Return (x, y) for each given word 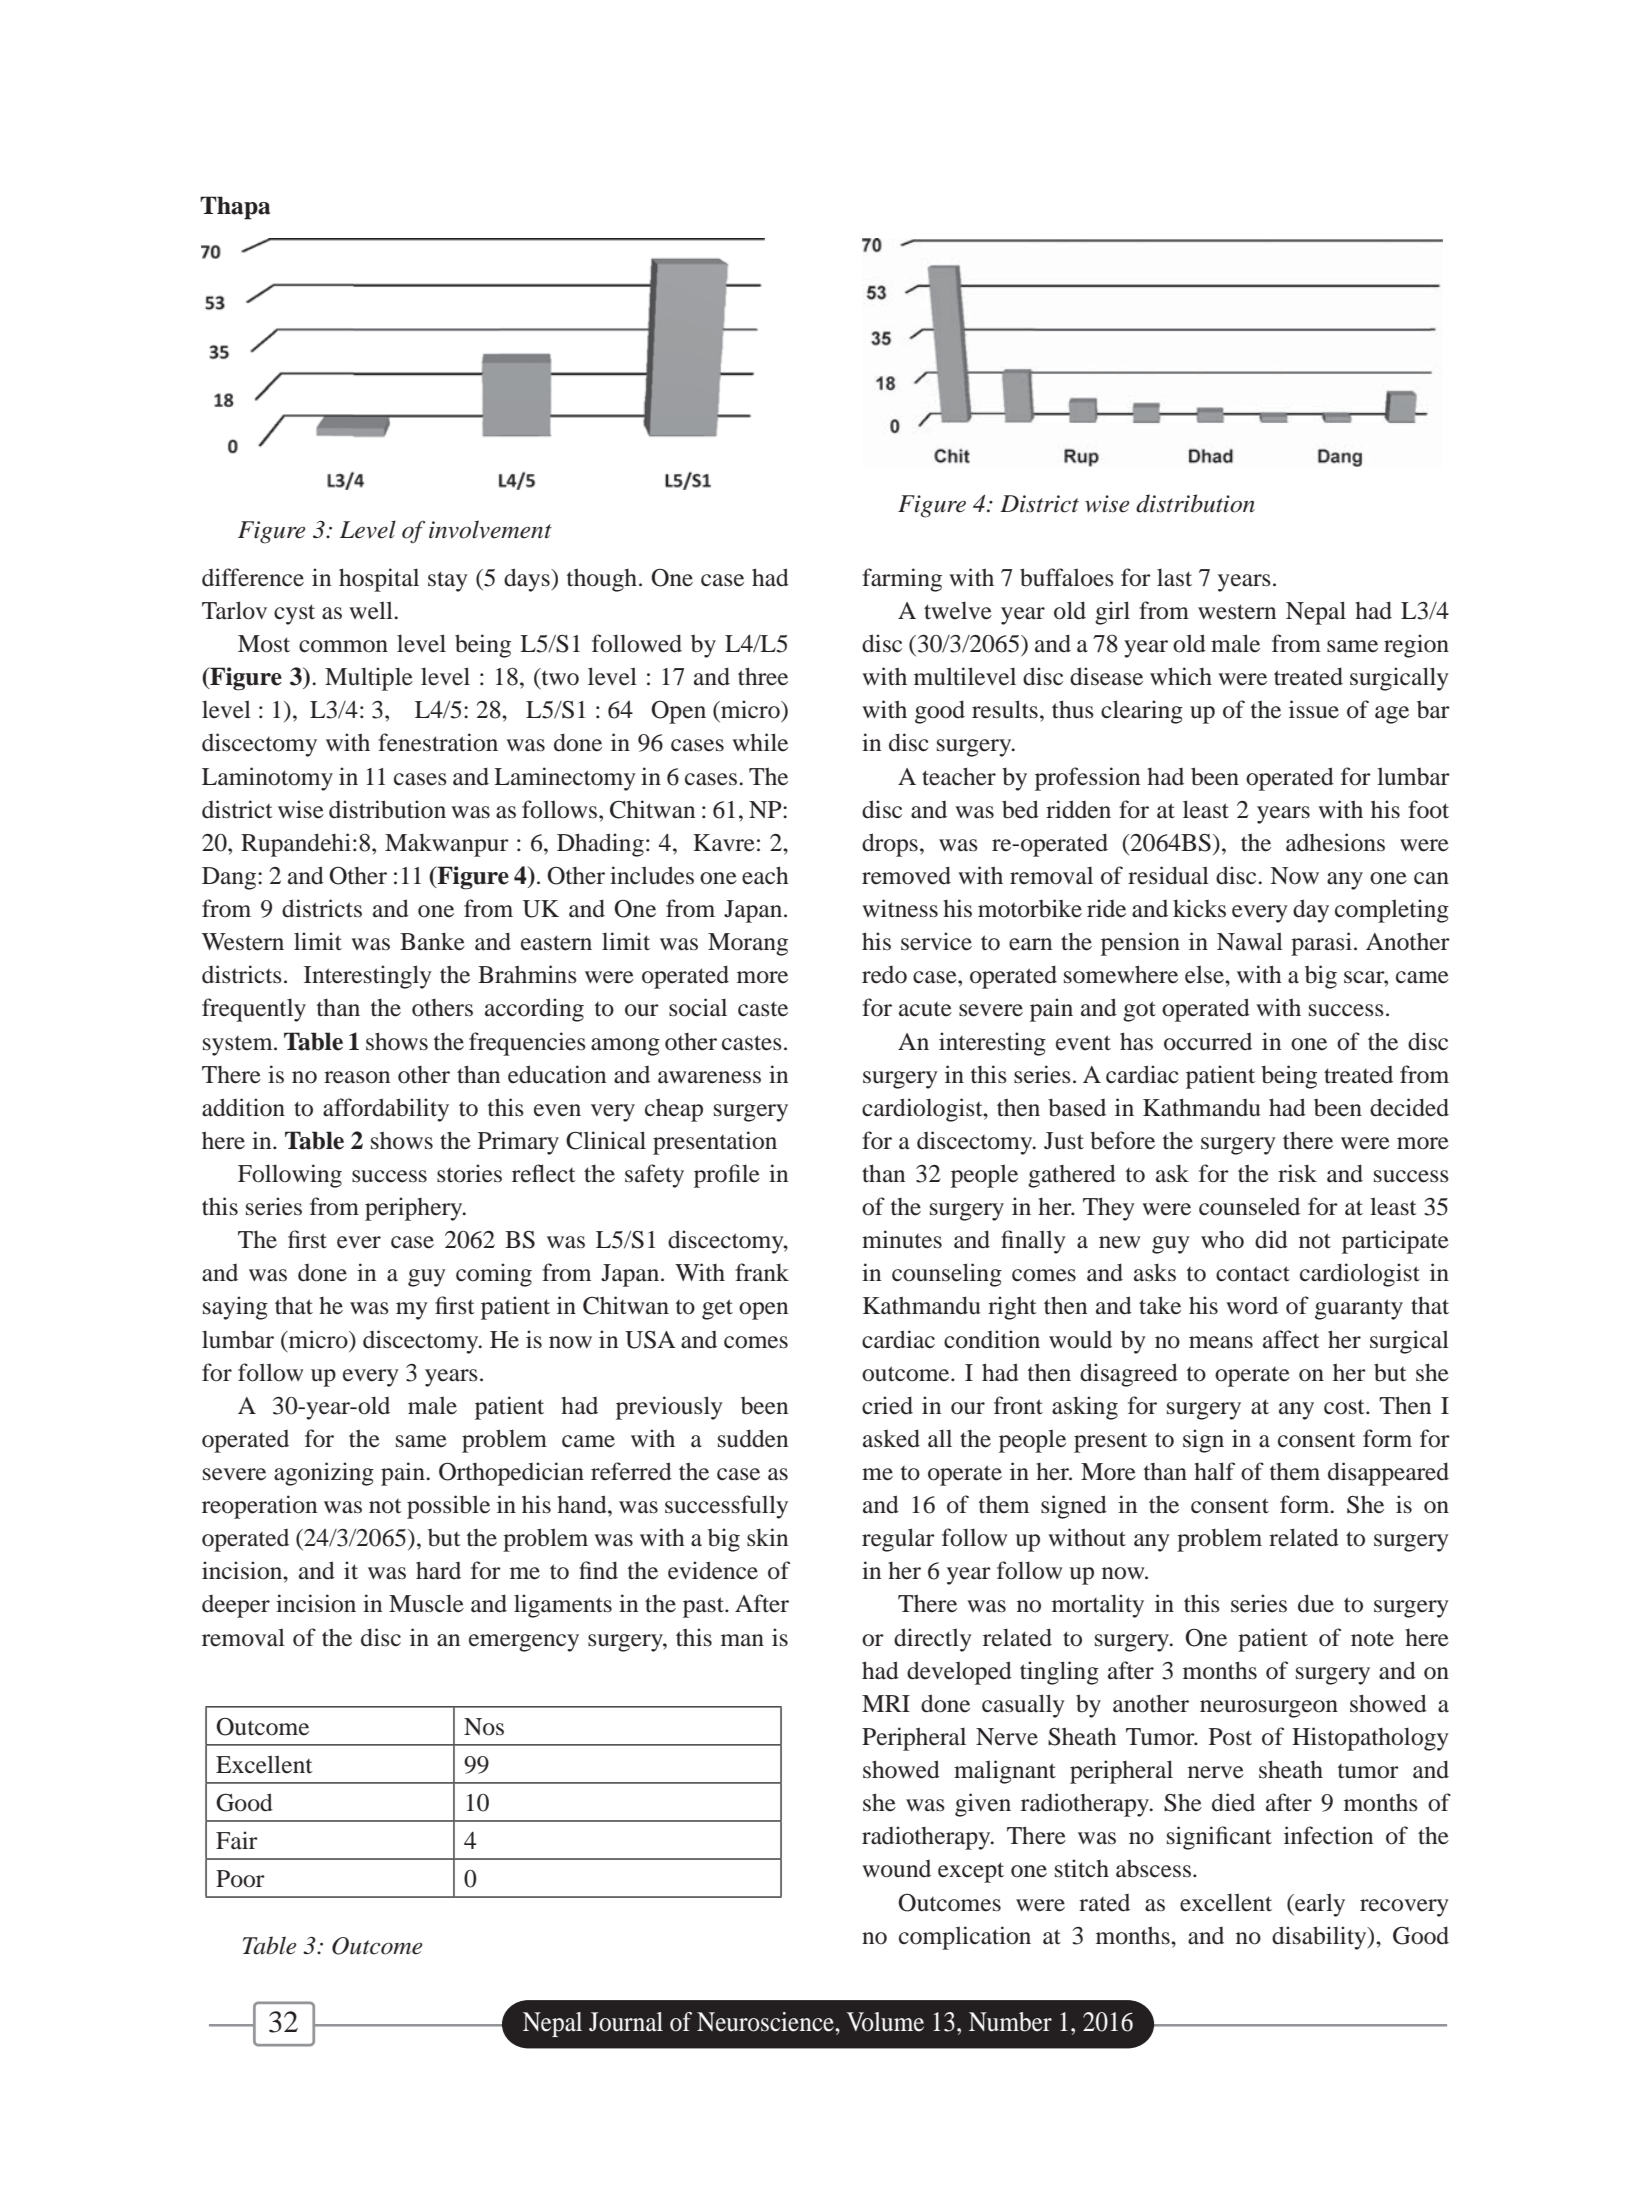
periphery (415, 1209)
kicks (1199, 908)
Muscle (426, 1603)
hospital (379, 580)
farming (902, 580)
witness (900, 908)
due (1316, 1603)
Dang (230, 878)
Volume (885, 2022)
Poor (240, 1879)
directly (933, 1640)
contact (1253, 1274)
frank (762, 1272)
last (1174, 577)
